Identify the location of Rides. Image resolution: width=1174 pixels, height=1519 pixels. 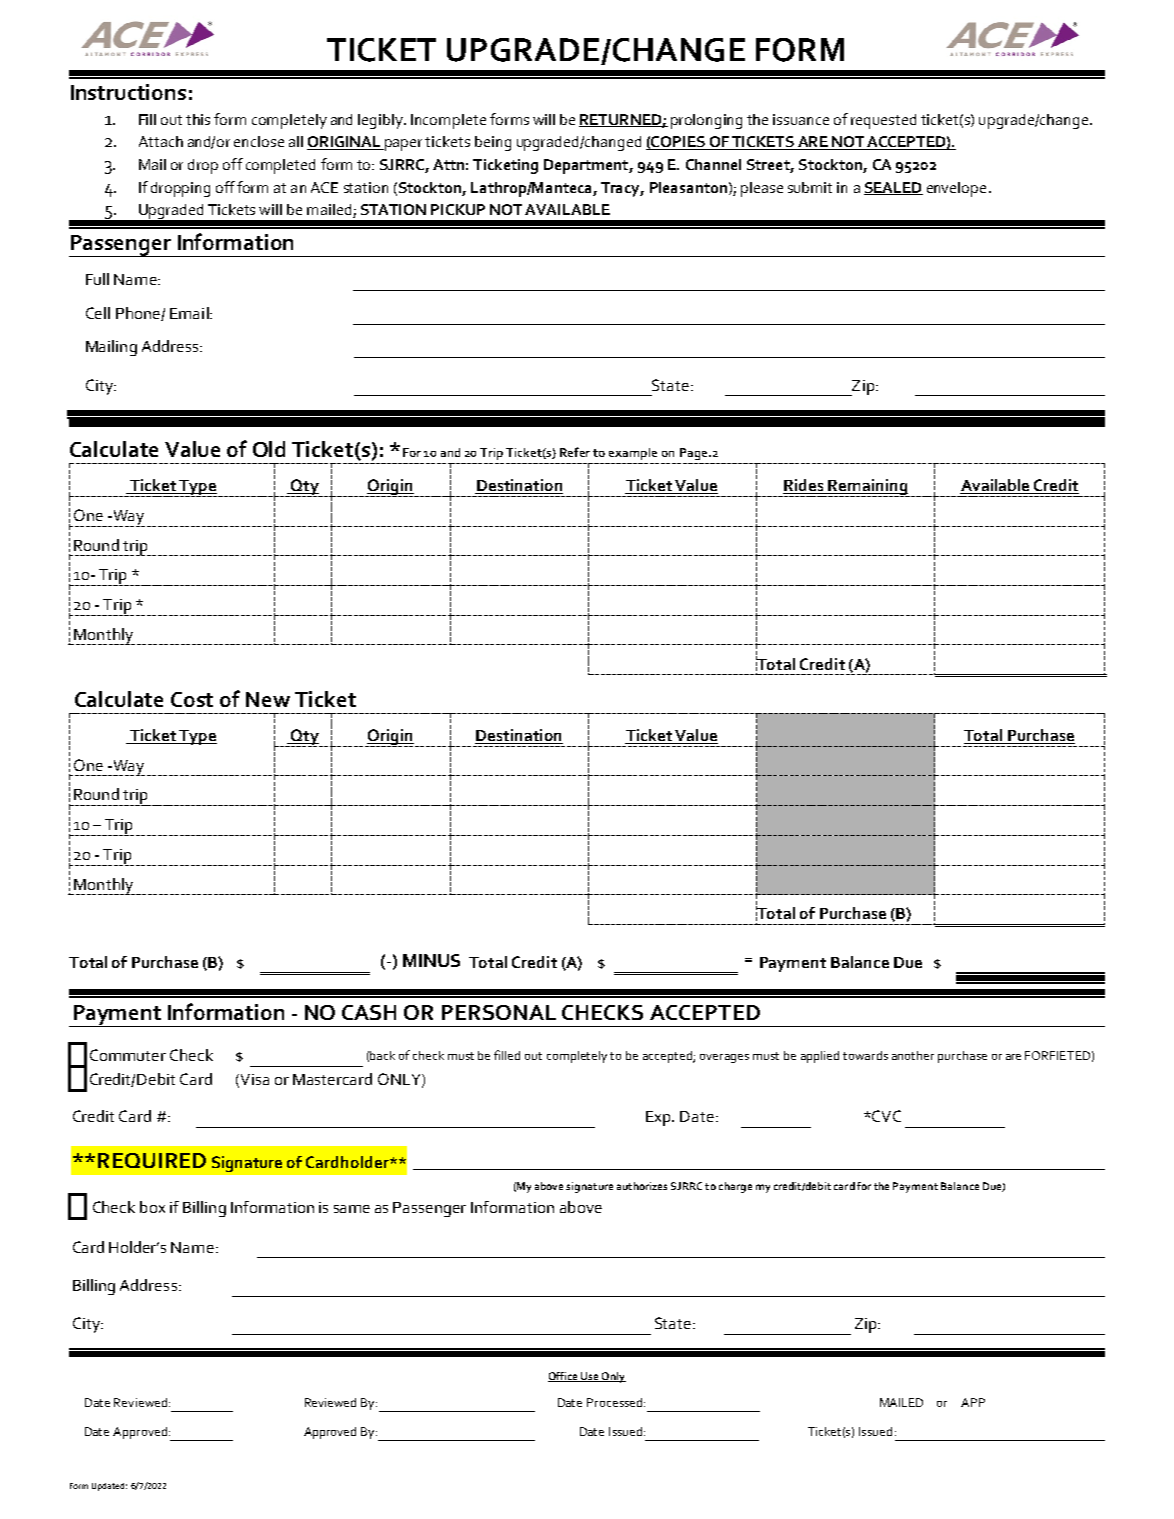
(804, 486).
